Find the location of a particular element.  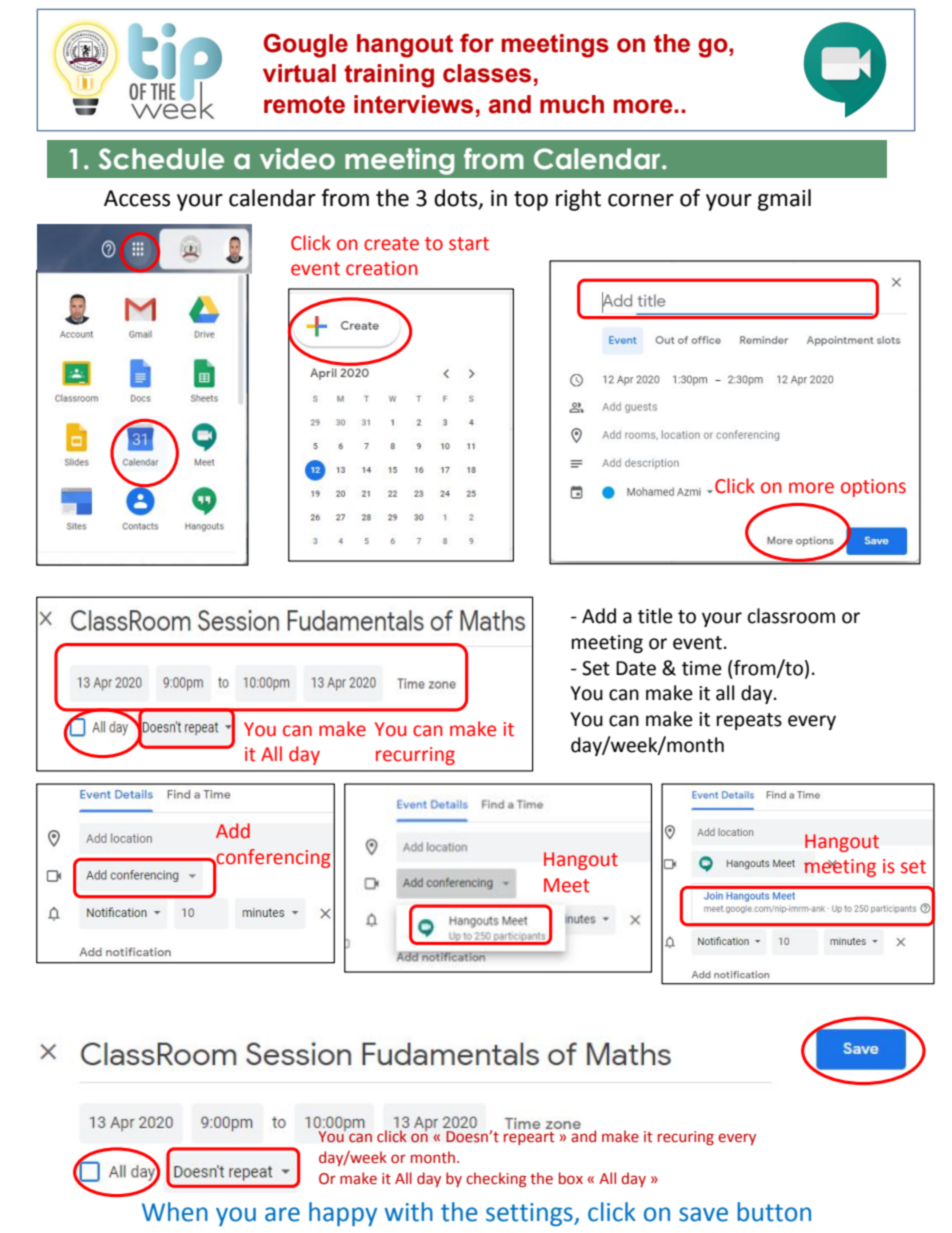

save is located at coordinates (703, 1214).
